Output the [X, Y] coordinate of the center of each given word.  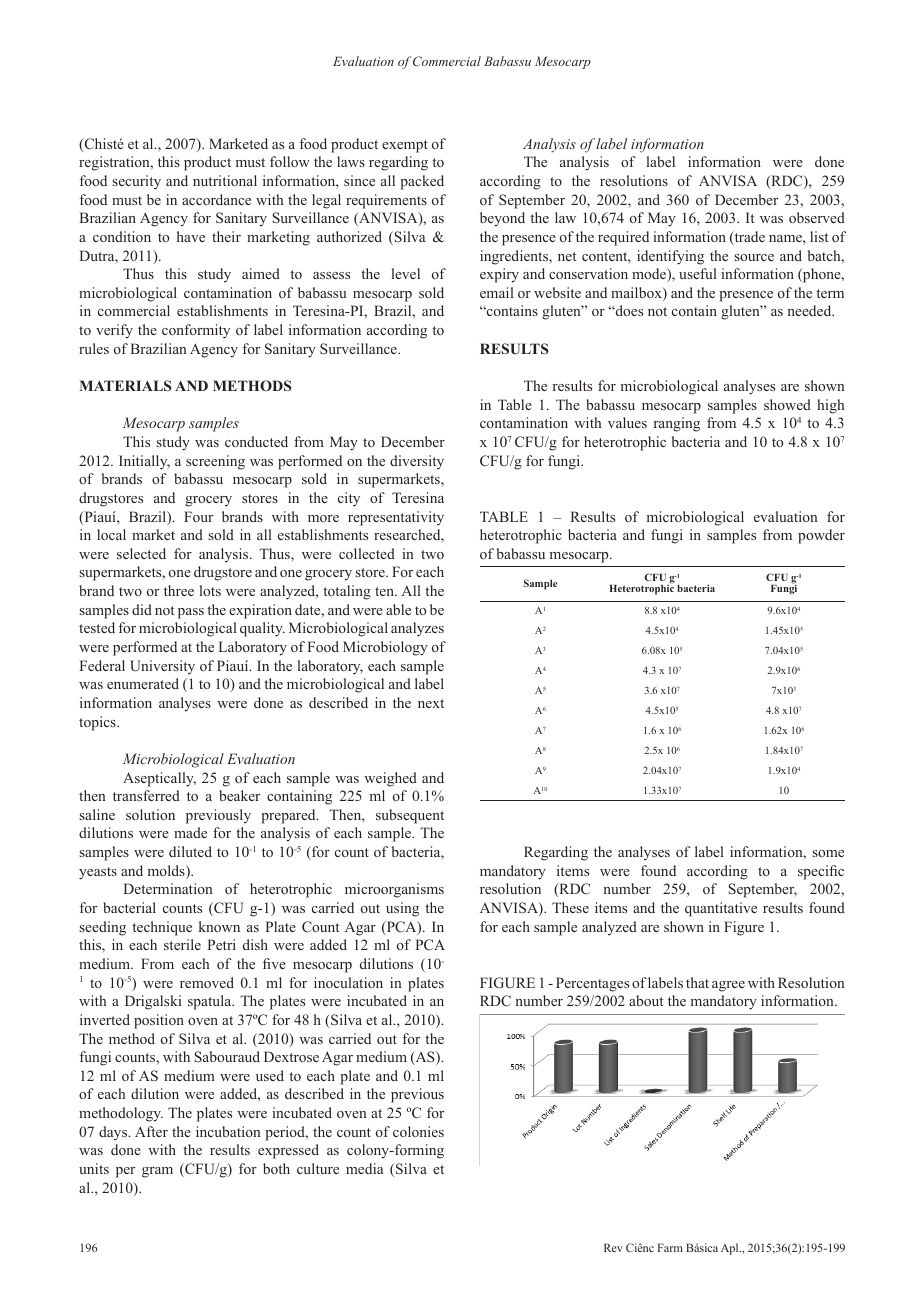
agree [728, 986]
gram [157, 1172]
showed [787, 404]
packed [422, 182]
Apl [731, 1249]
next [431, 703]
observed [817, 217]
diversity [417, 462]
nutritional [225, 180]
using [402, 909]
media [364, 1168]
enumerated [143, 683]
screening [215, 462]
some [828, 853]
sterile [182, 944]
